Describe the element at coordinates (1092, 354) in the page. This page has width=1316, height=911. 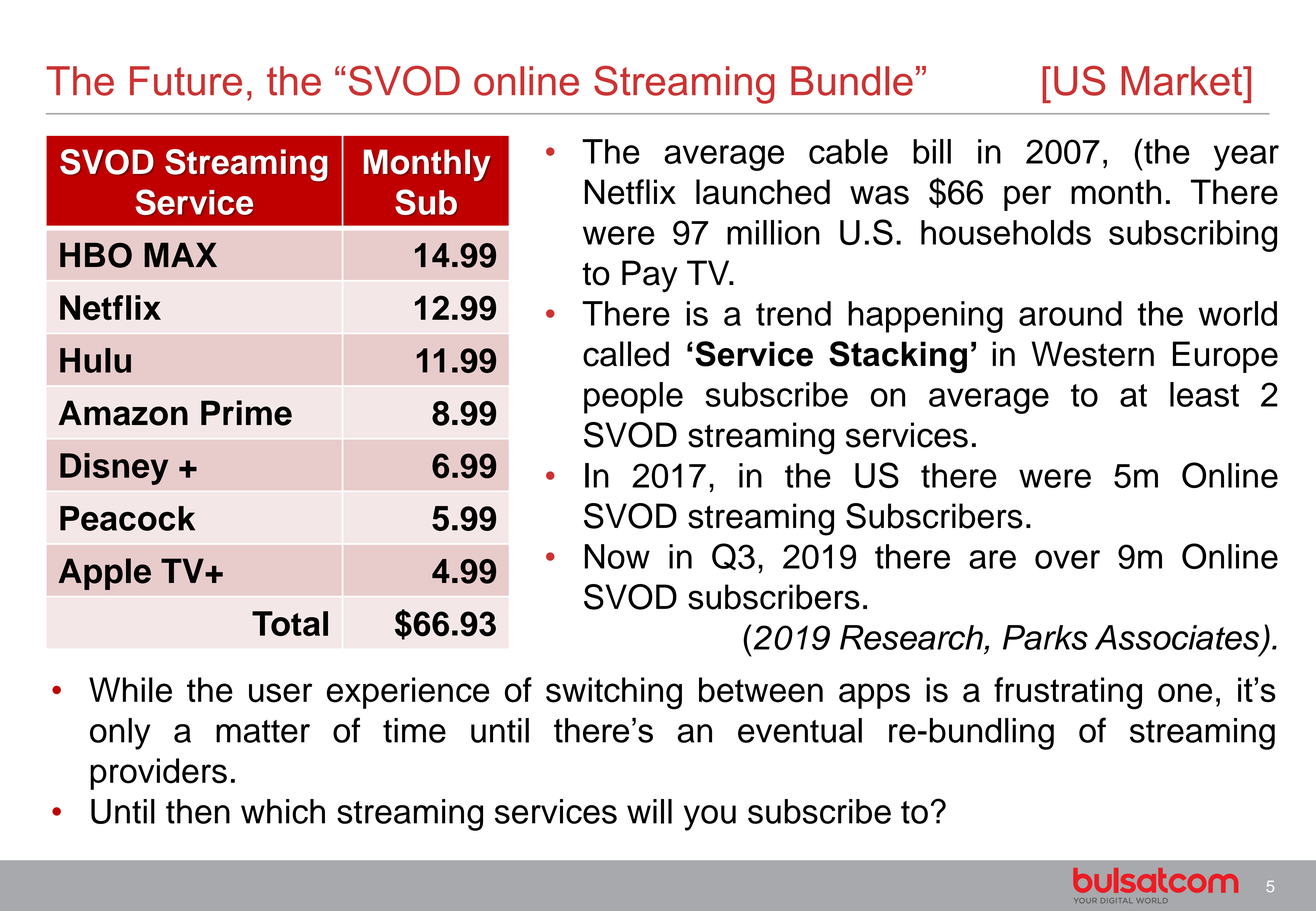
I see `Western` at that location.
